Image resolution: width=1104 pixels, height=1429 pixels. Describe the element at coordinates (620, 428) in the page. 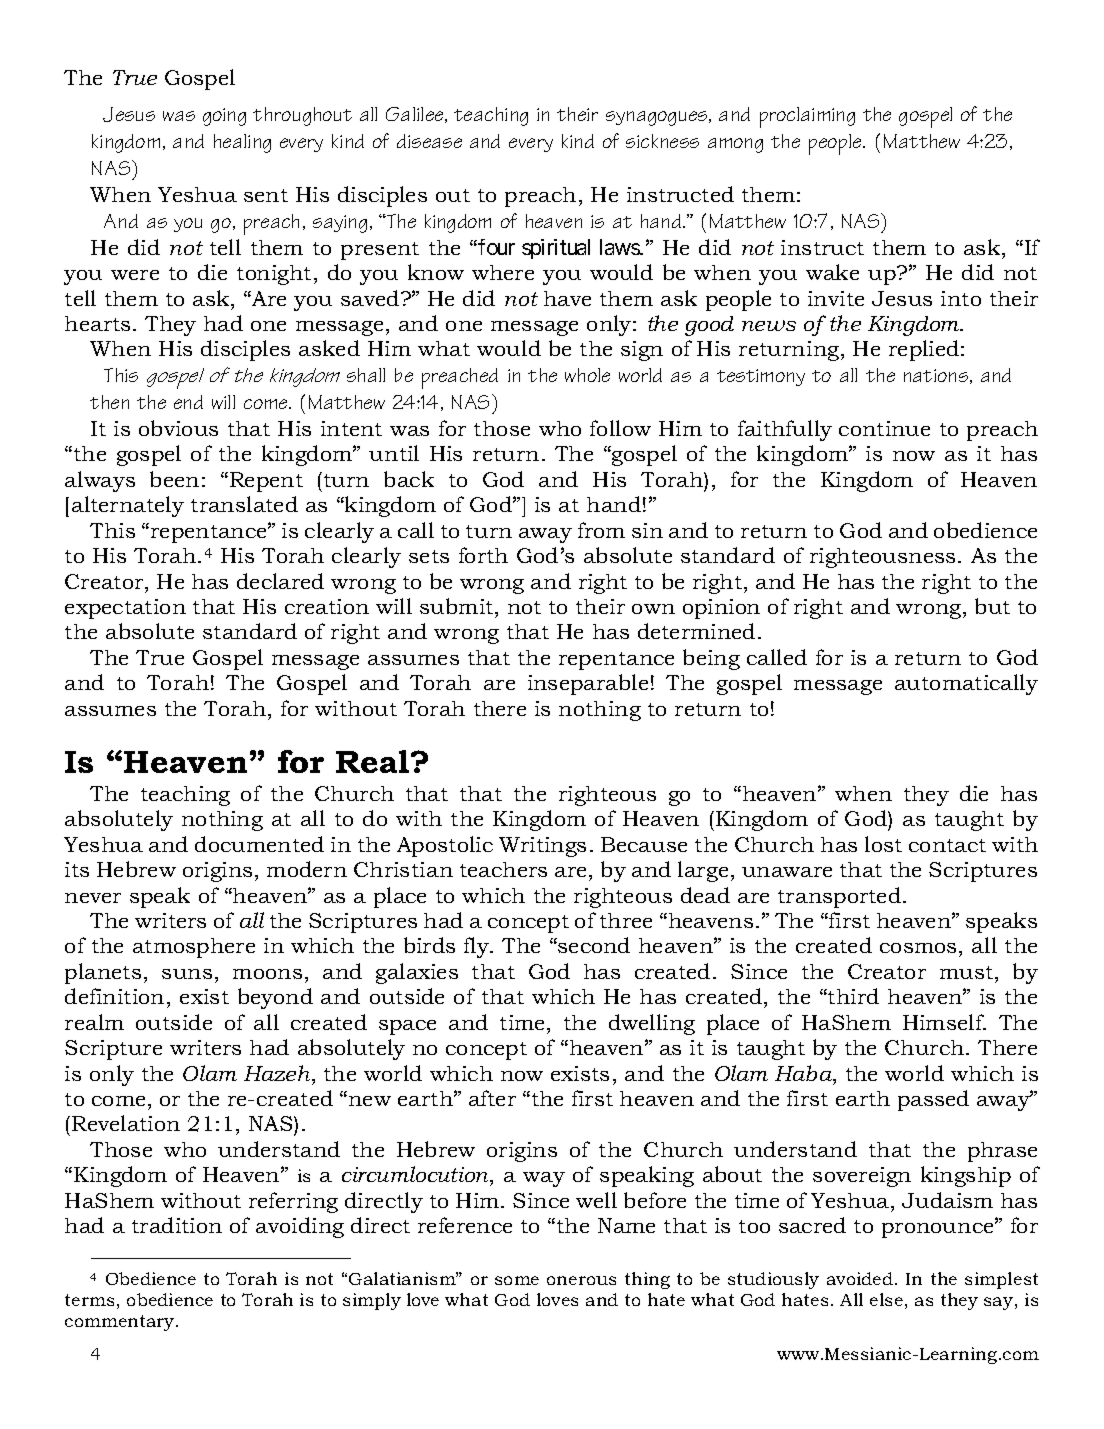

I see `follow` at that location.
